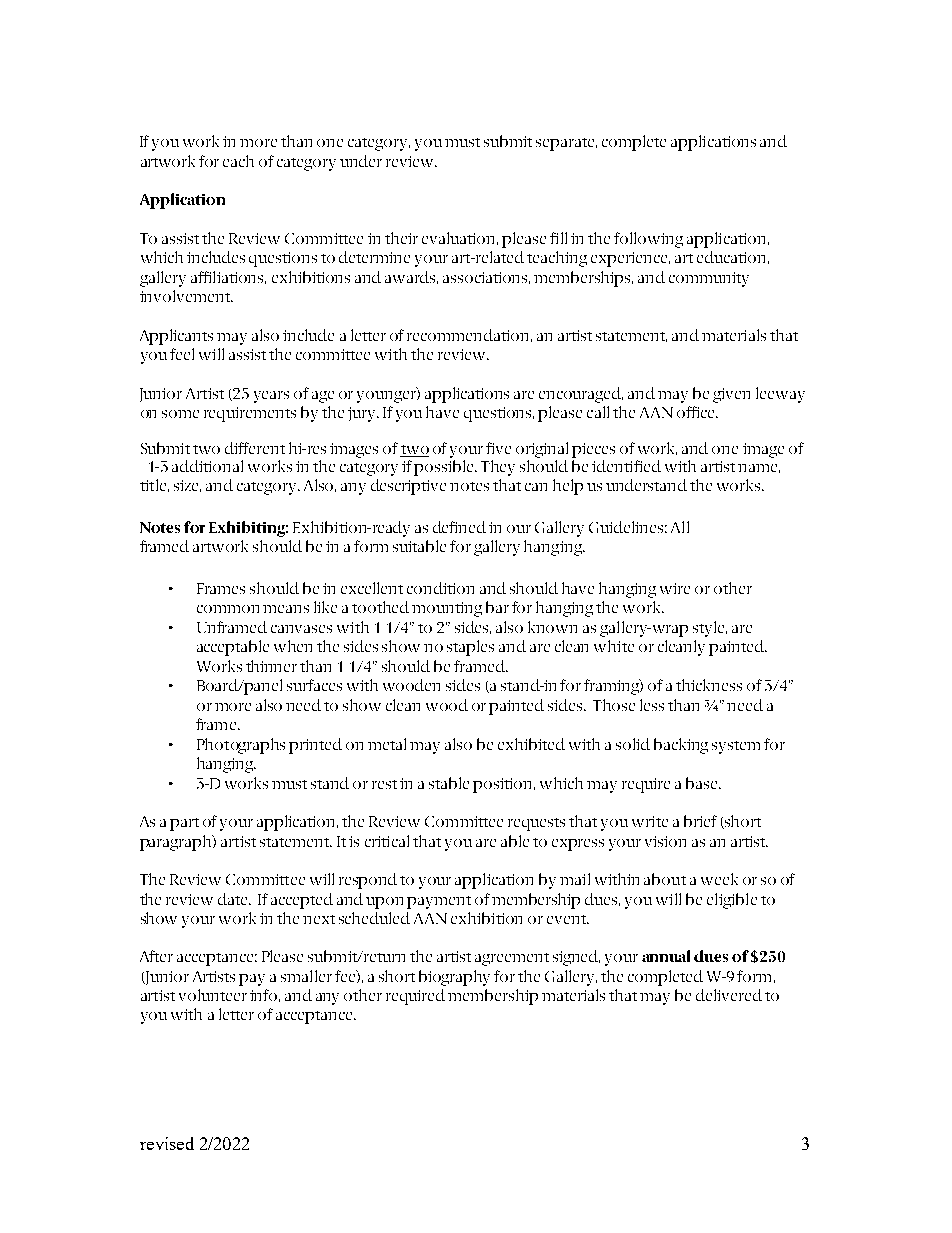  What do you see at coordinates (401, 238) in the document?
I see `their` at bounding box center [401, 238].
